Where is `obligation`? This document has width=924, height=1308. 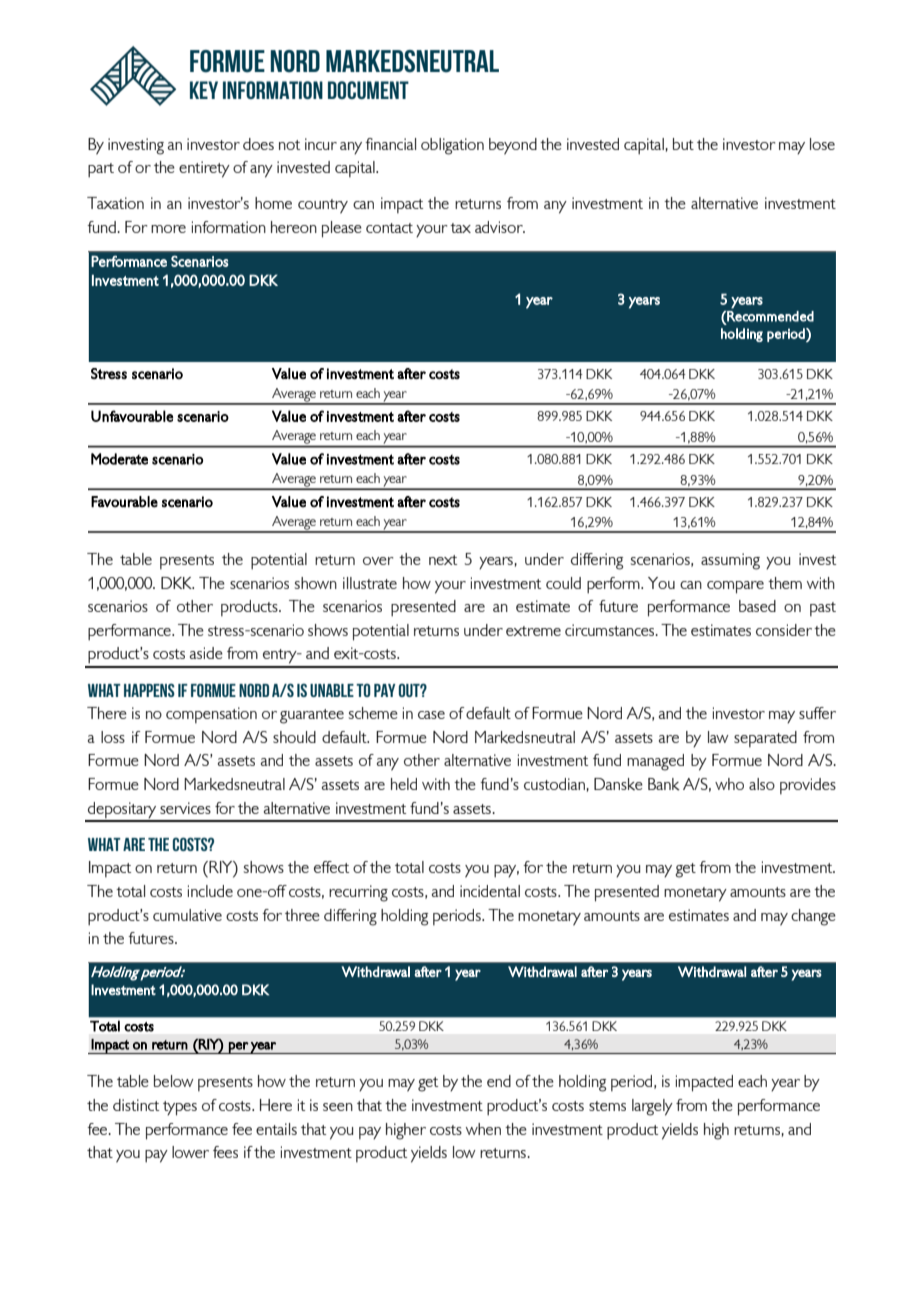
obligation is located at coordinates (452, 146).
